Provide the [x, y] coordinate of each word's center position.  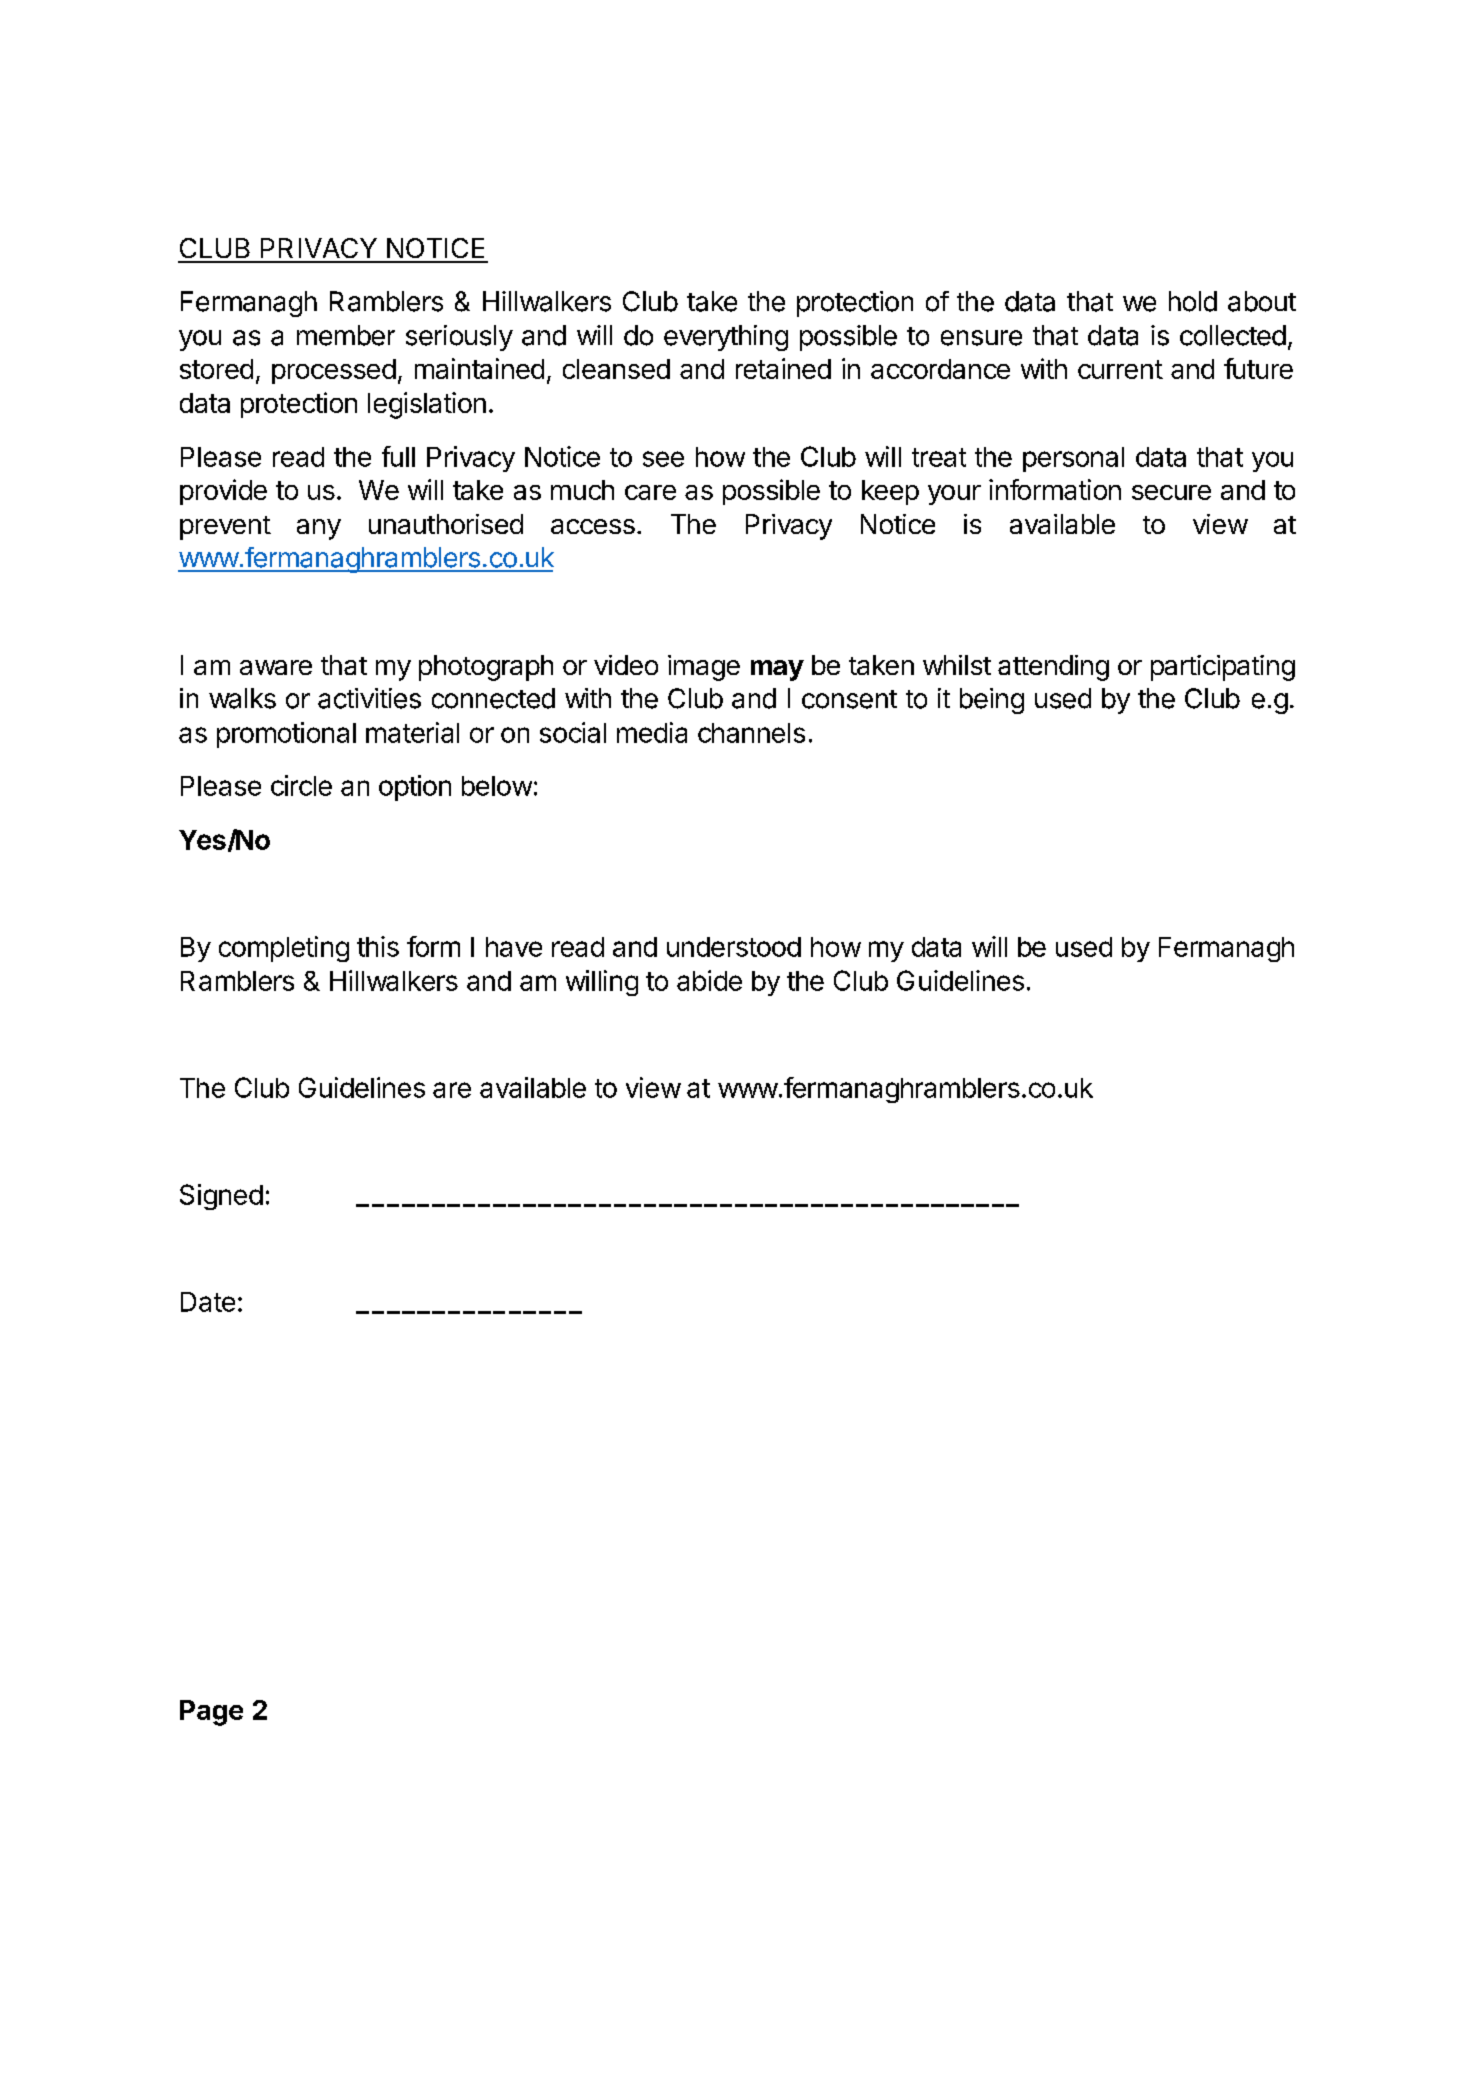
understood [734, 947]
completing [284, 949]
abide [709, 980]
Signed [221, 1197]
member [346, 335]
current [1120, 369]
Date [208, 1302]
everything [726, 338]
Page [211, 1713]
